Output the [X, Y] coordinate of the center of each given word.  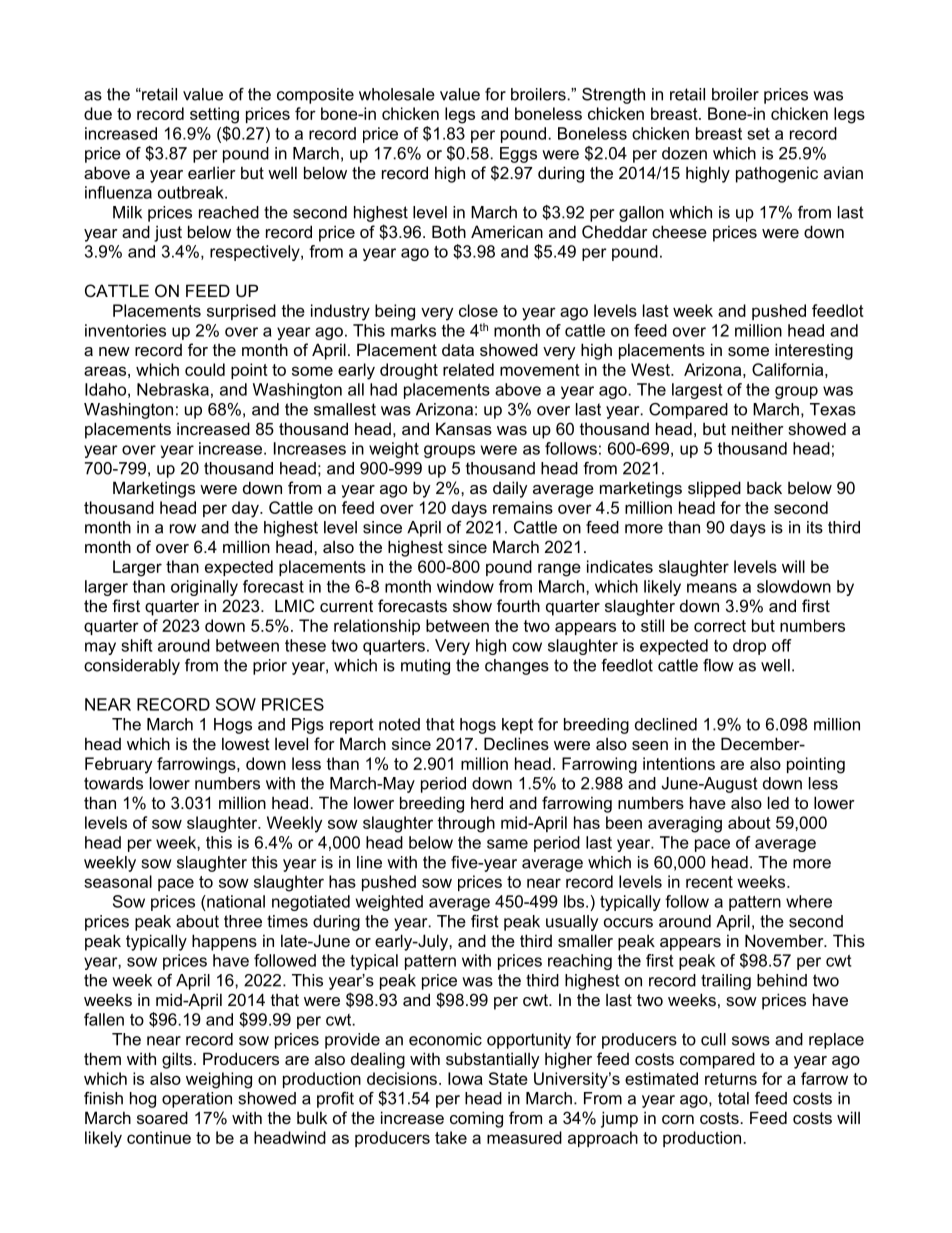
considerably [132, 667]
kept [517, 726]
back [764, 487]
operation [197, 1100]
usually [572, 923]
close [478, 310]
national [235, 901]
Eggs [518, 155]
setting [214, 115]
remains [523, 507]
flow [718, 665]
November [785, 940]
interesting [814, 351]
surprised [241, 312]
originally [204, 588]
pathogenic [777, 174]
